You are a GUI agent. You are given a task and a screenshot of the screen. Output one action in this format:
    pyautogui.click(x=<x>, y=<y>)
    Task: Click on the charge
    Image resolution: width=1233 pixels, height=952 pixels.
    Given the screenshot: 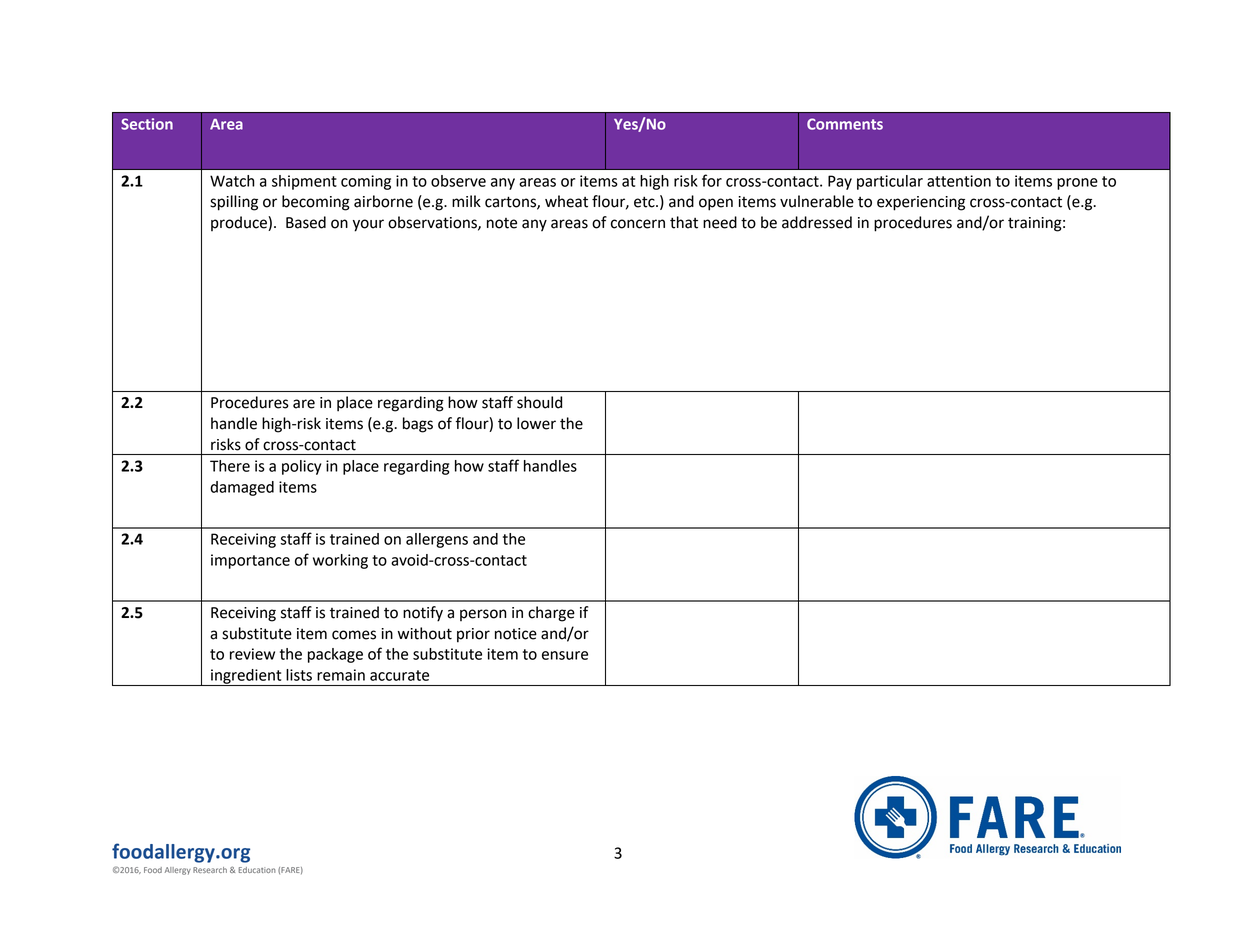 What is the action you would take?
    pyautogui.click(x=551, y=614)
